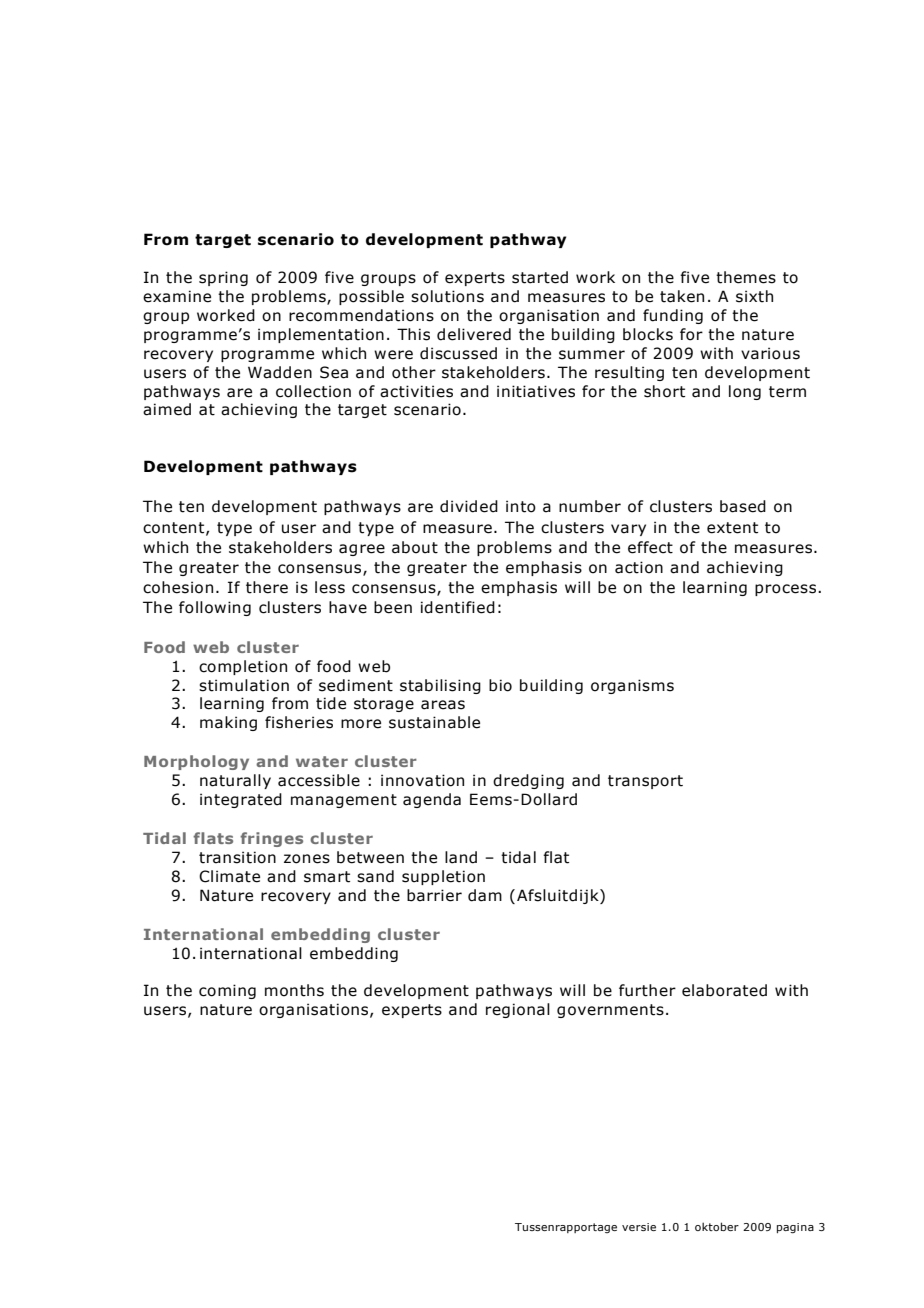 This screenshot has width=924, height=1308. I want to click on transition, so click(237, 857).
